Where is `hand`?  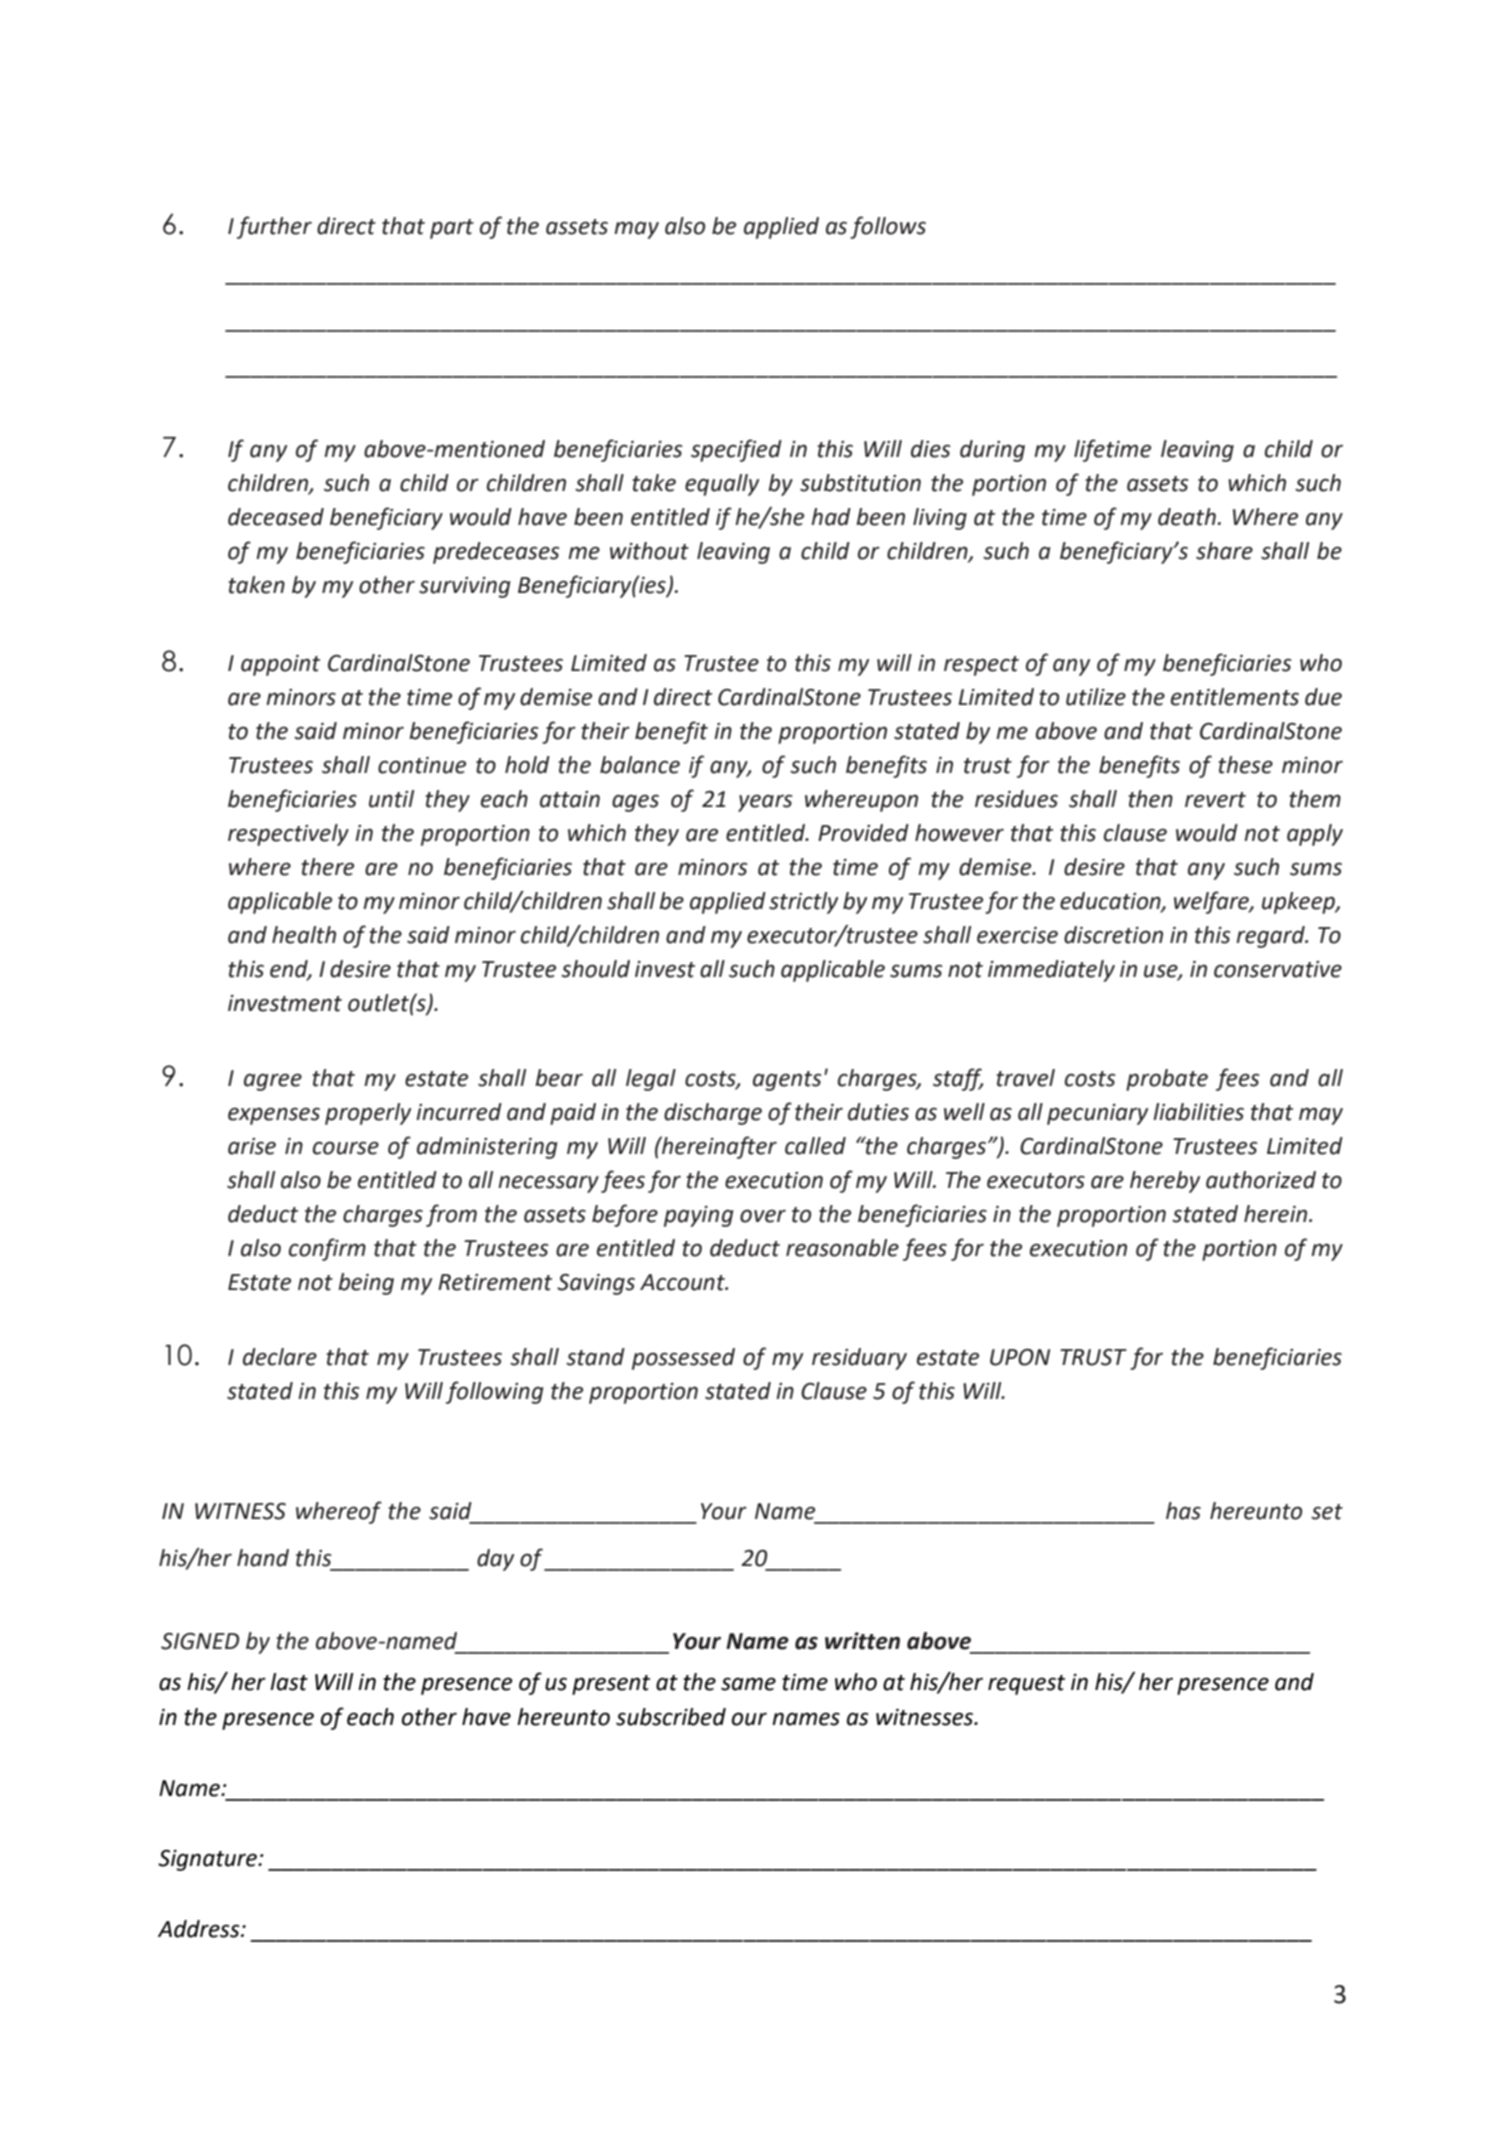 hand is located at coordinates (263, 1558).
